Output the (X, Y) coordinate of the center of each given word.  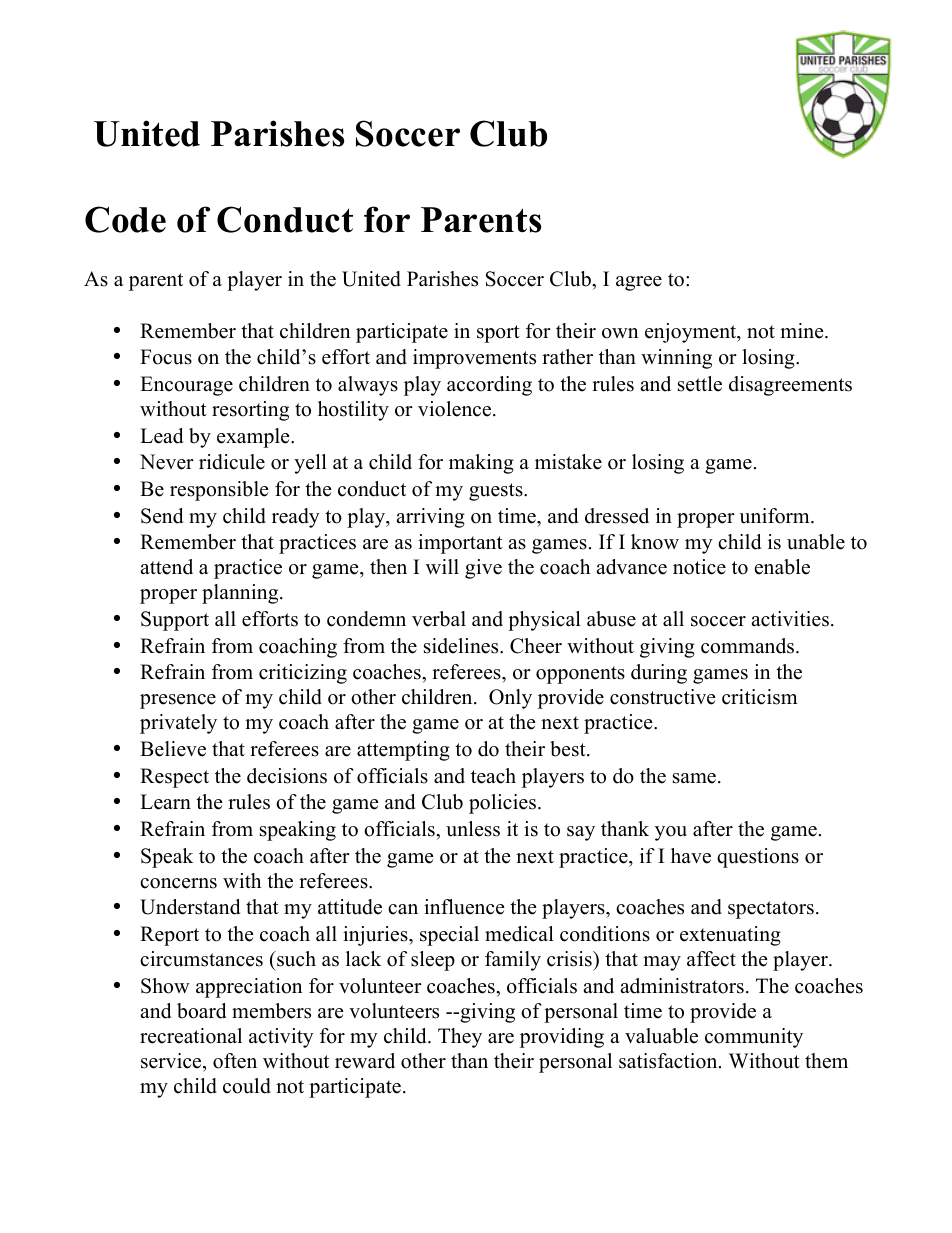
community (754, 1038)
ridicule (232, 462)
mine (803, 331)
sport (498, 334)
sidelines (462, 646)
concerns (178, 883)
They (460, 1038)
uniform (775, 516)
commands (749, 646)
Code (125, 219)
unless (473, 829)
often (235, 1061)
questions (758, 858)
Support (175, 621)
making (481, 464)
